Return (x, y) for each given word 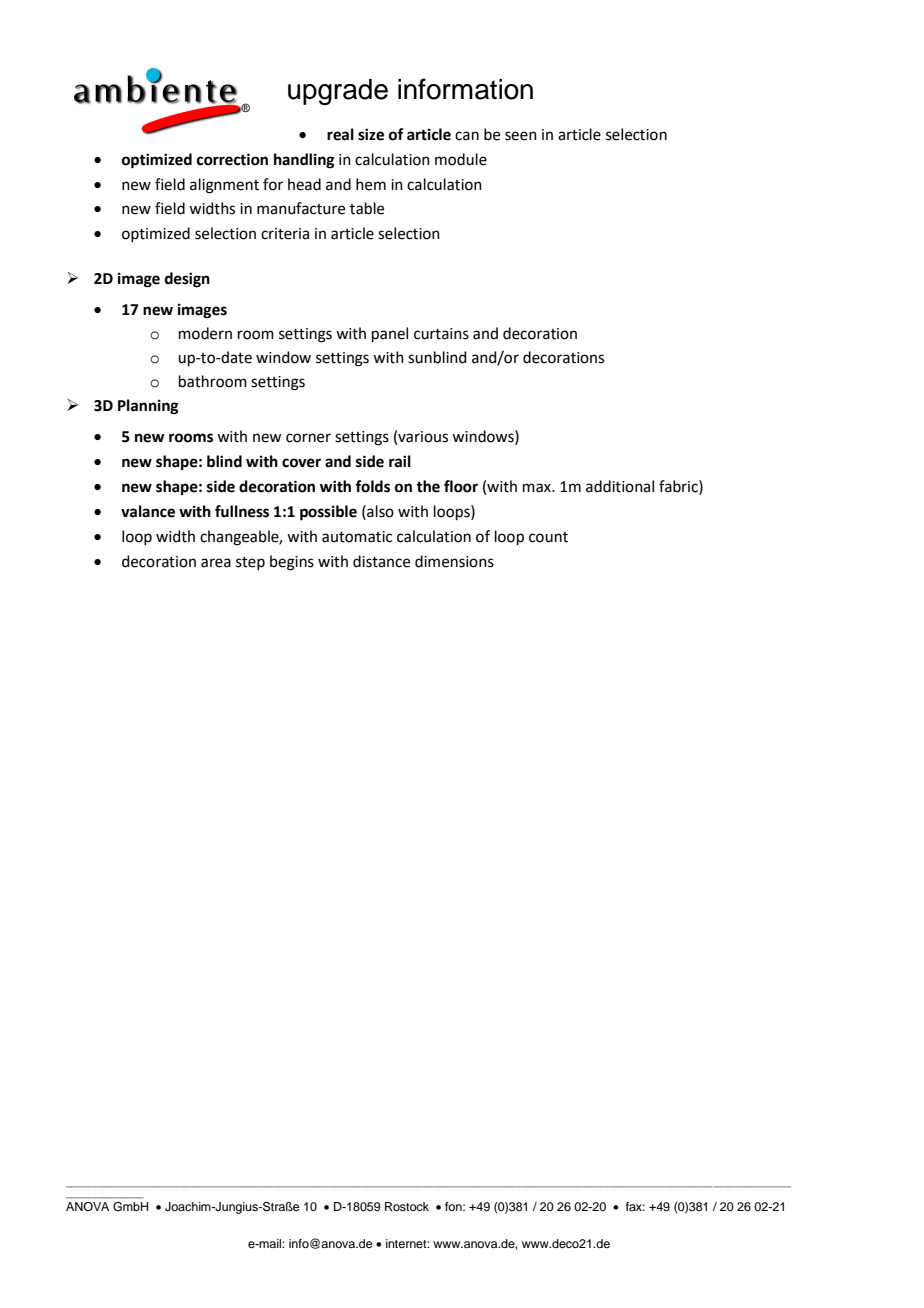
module (461, 159)
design (187, 280)
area (216, 563)
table (367, 208)
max (538, 488)
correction (232, 159)
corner (308, 438)
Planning (148, 407)
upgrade (338, 92)
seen (521, 136)
